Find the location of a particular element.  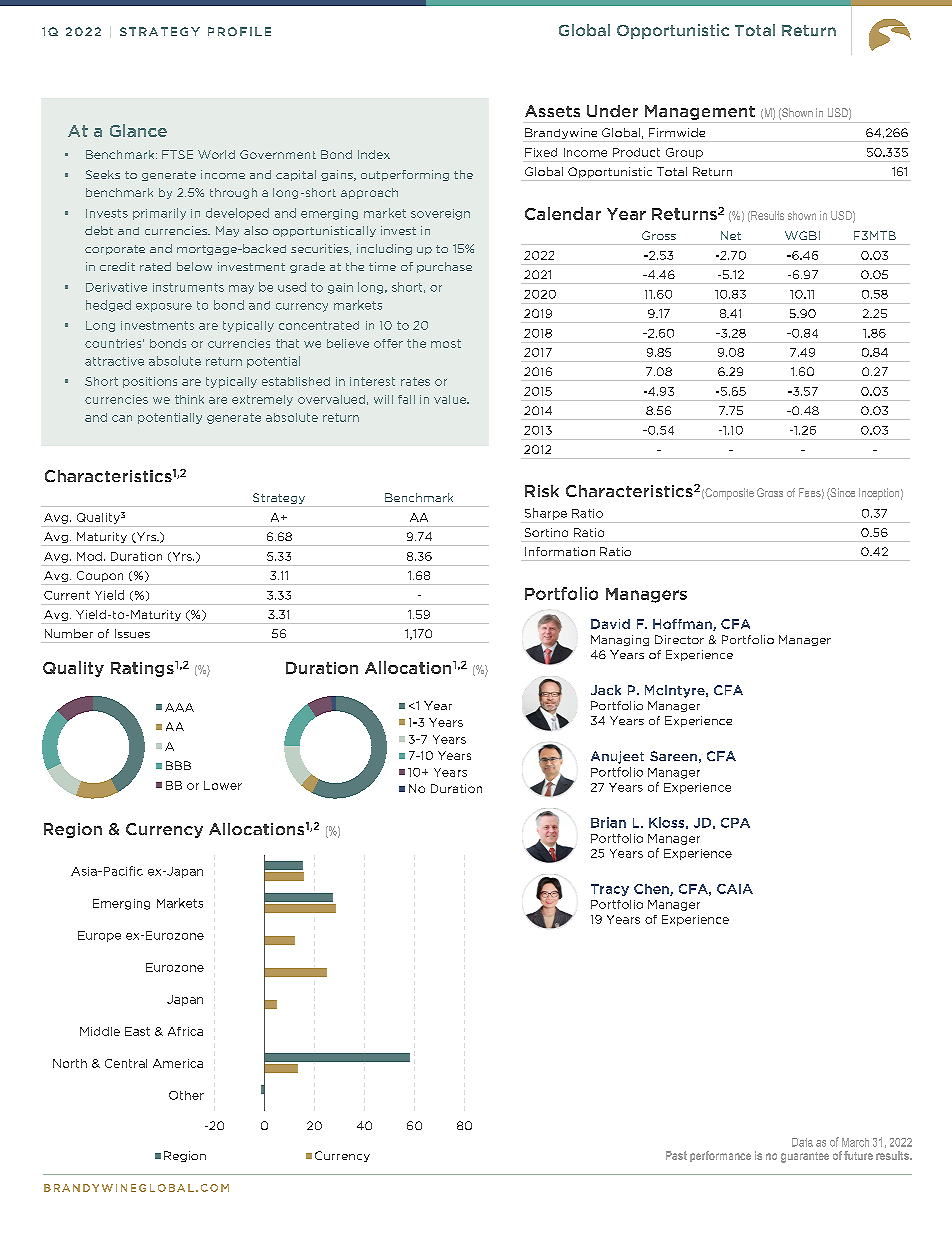

Data is located at coordinates (802, 1142).
